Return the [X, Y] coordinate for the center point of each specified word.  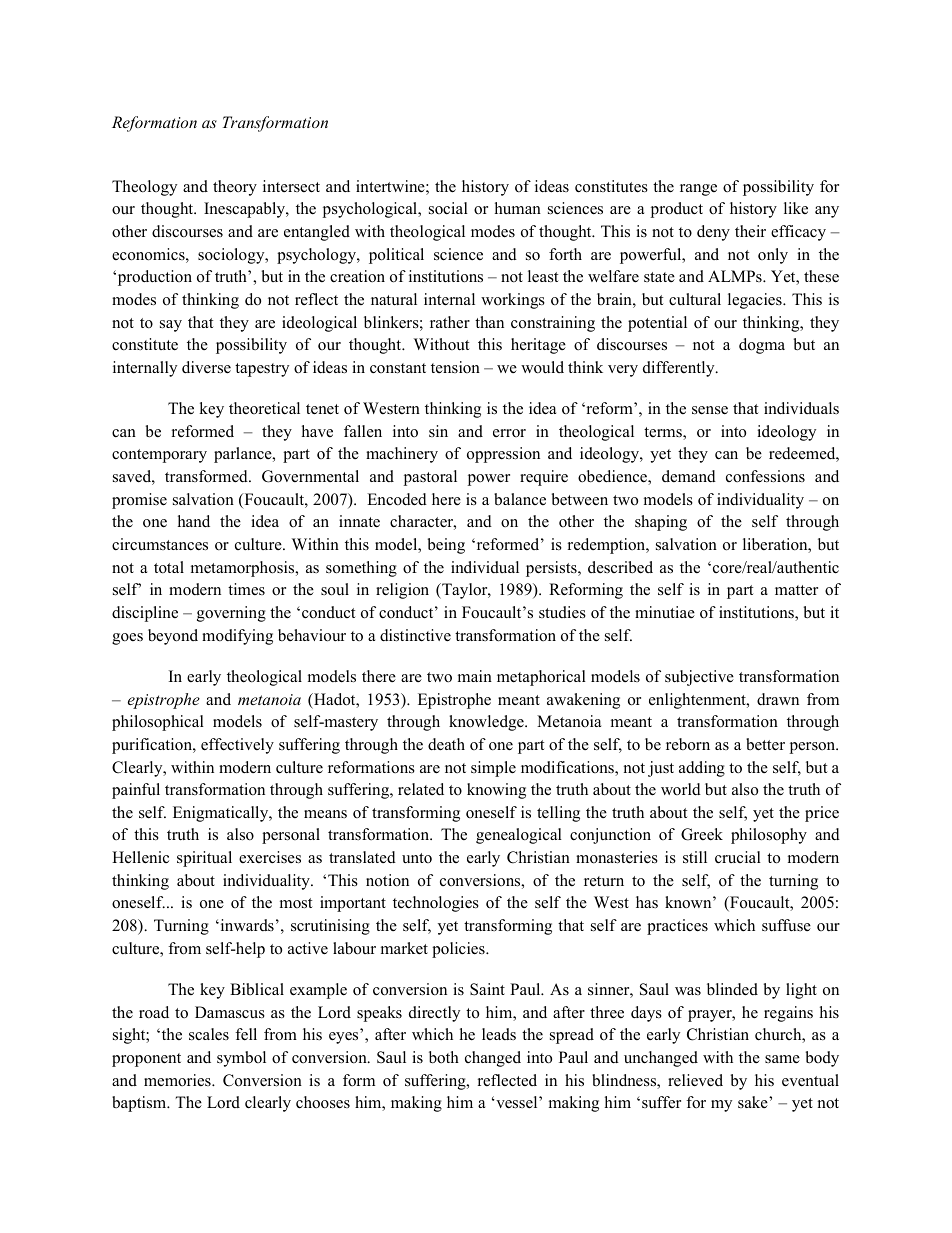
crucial [738, 857]
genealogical [519, 836]
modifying [237, 637]
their [750, 231]
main [475, 676]
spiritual [204, 859]
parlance [244, 455]
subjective [699, 678]
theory [235, 188]
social [448, 208]
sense [710, 410]
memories [178, 1080]
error [509, 433]
